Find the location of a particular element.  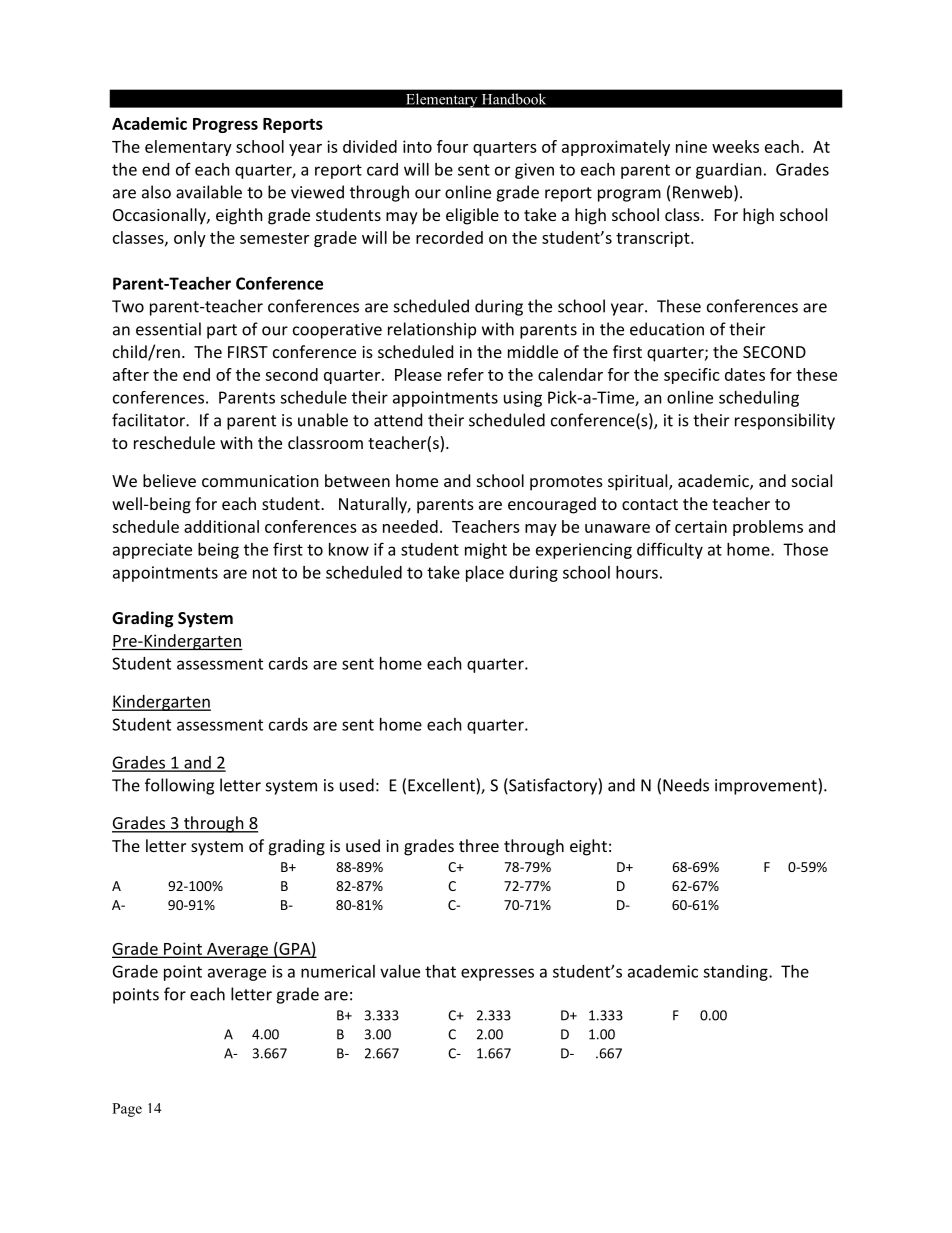

expresses is located at coordinates (497, 974).
